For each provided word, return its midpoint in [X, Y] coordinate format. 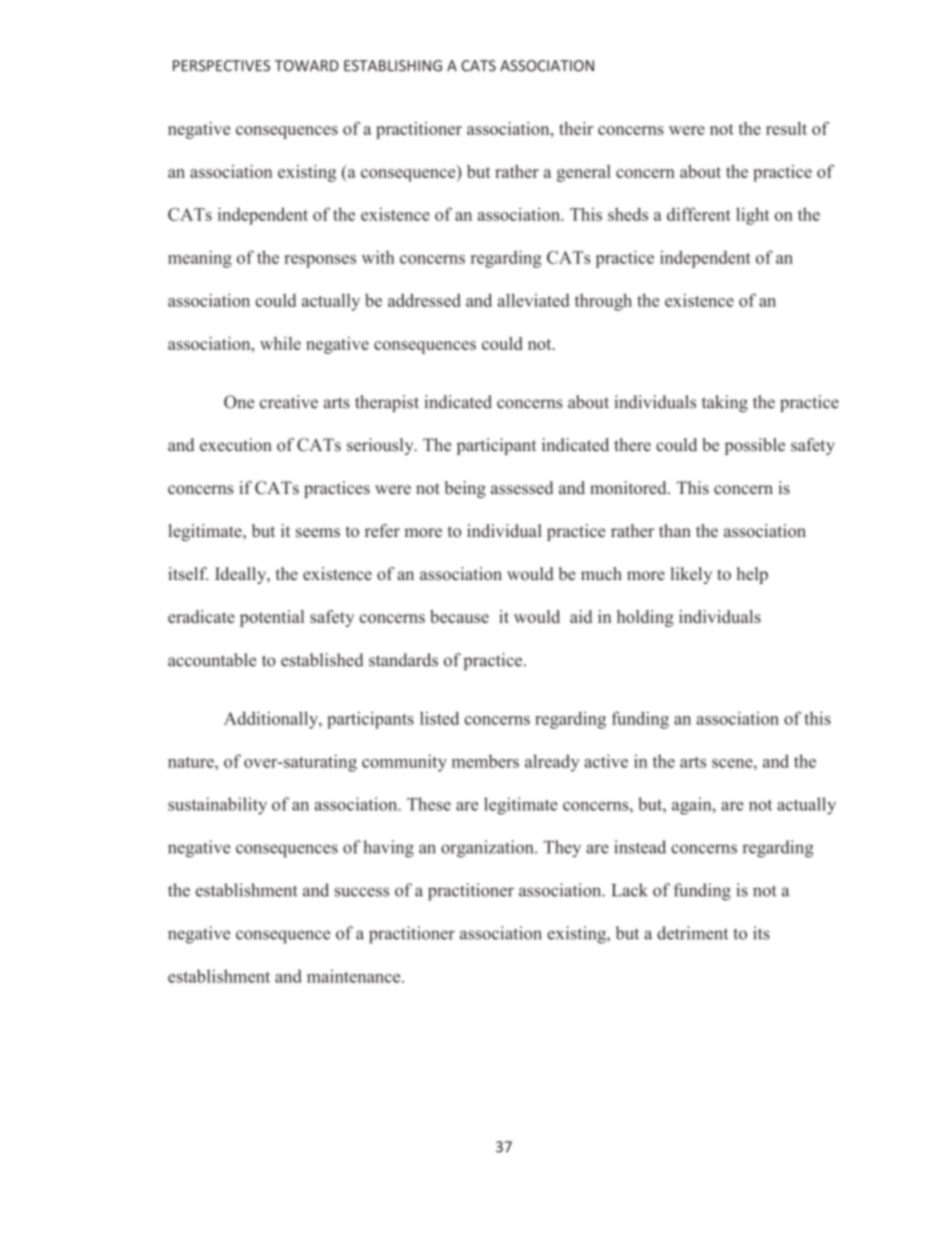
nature [192, 762]
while [280, 343]
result [786, 128]
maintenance [355, 976]
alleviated [534, 300]
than [675, 530]
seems [318, 533]
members [485, 761]
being [465, 489]
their [576, 128]
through [603, 302]
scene [733, 763]
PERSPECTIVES [221, 66]
